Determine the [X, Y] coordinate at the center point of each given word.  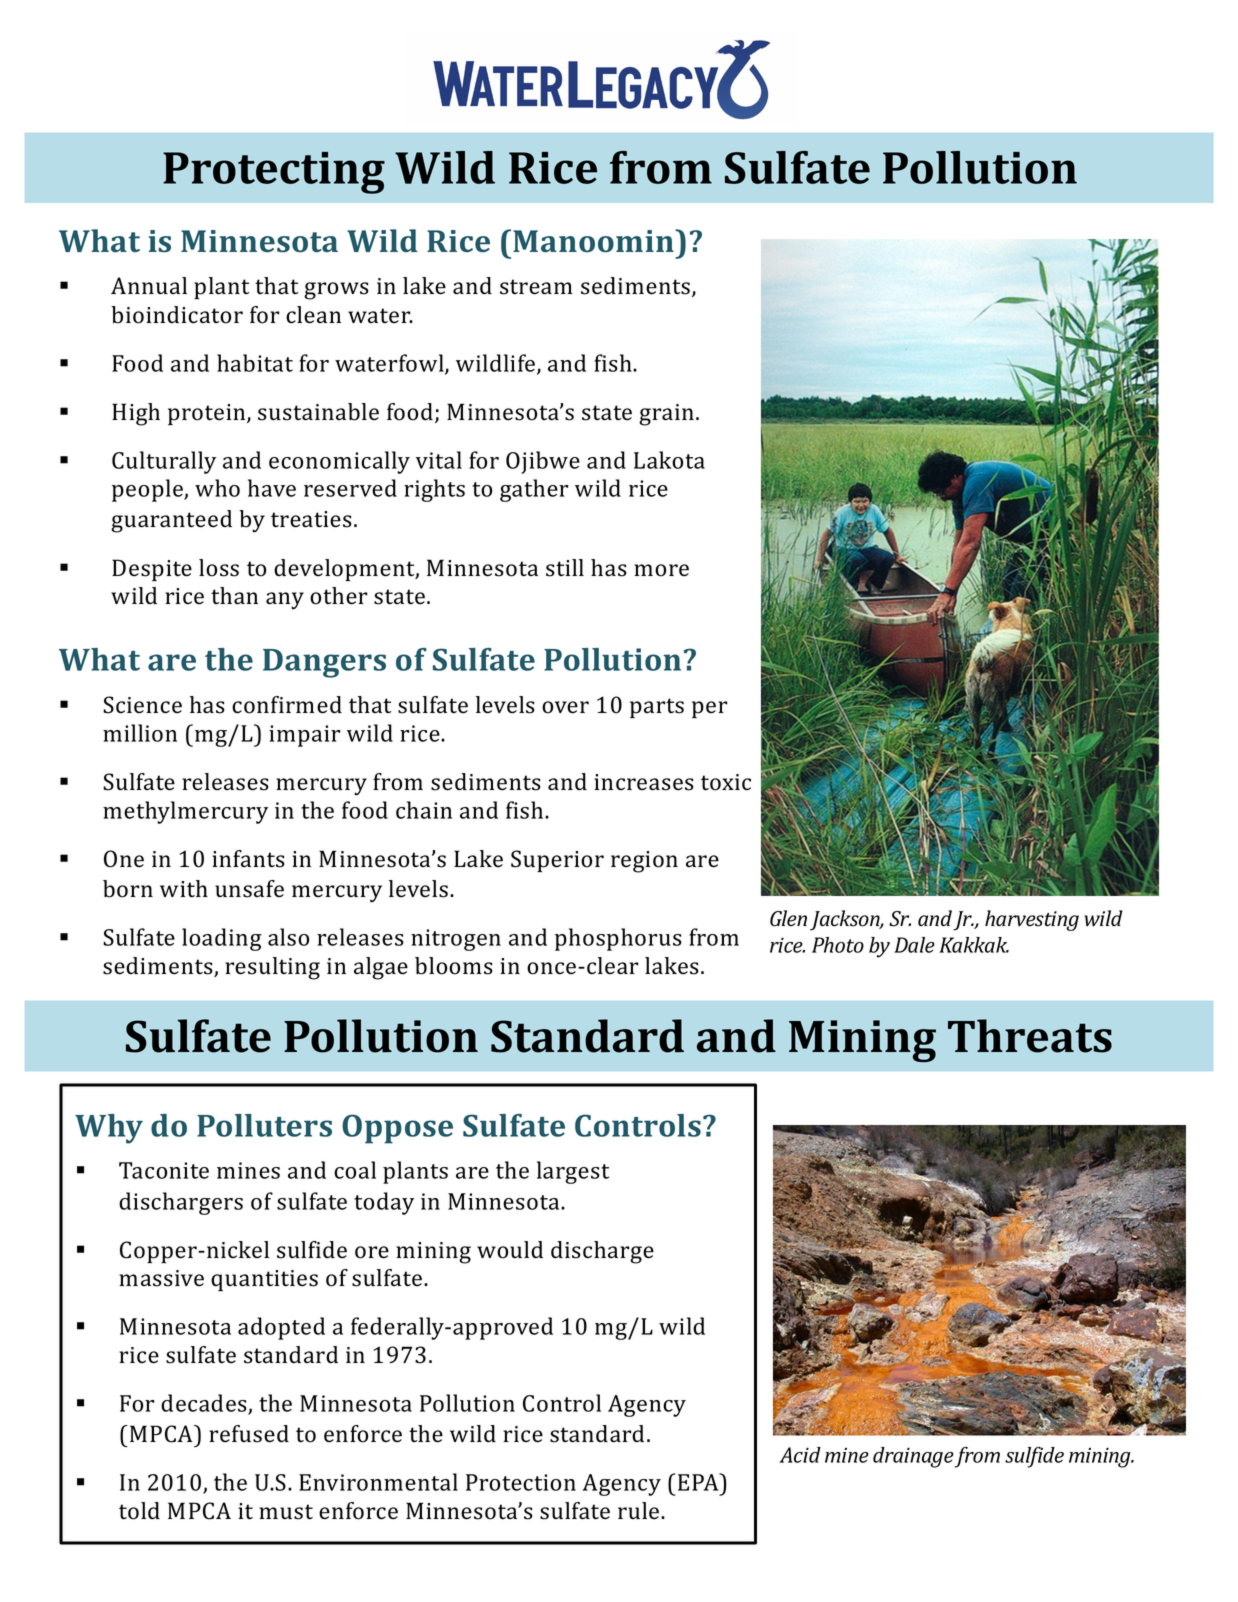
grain [666, 415]
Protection [521, 1482]
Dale [914, 945]
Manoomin [594, 241]
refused [249, 1434]
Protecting [274, 173]
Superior [557, 861]
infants [248, 859]
